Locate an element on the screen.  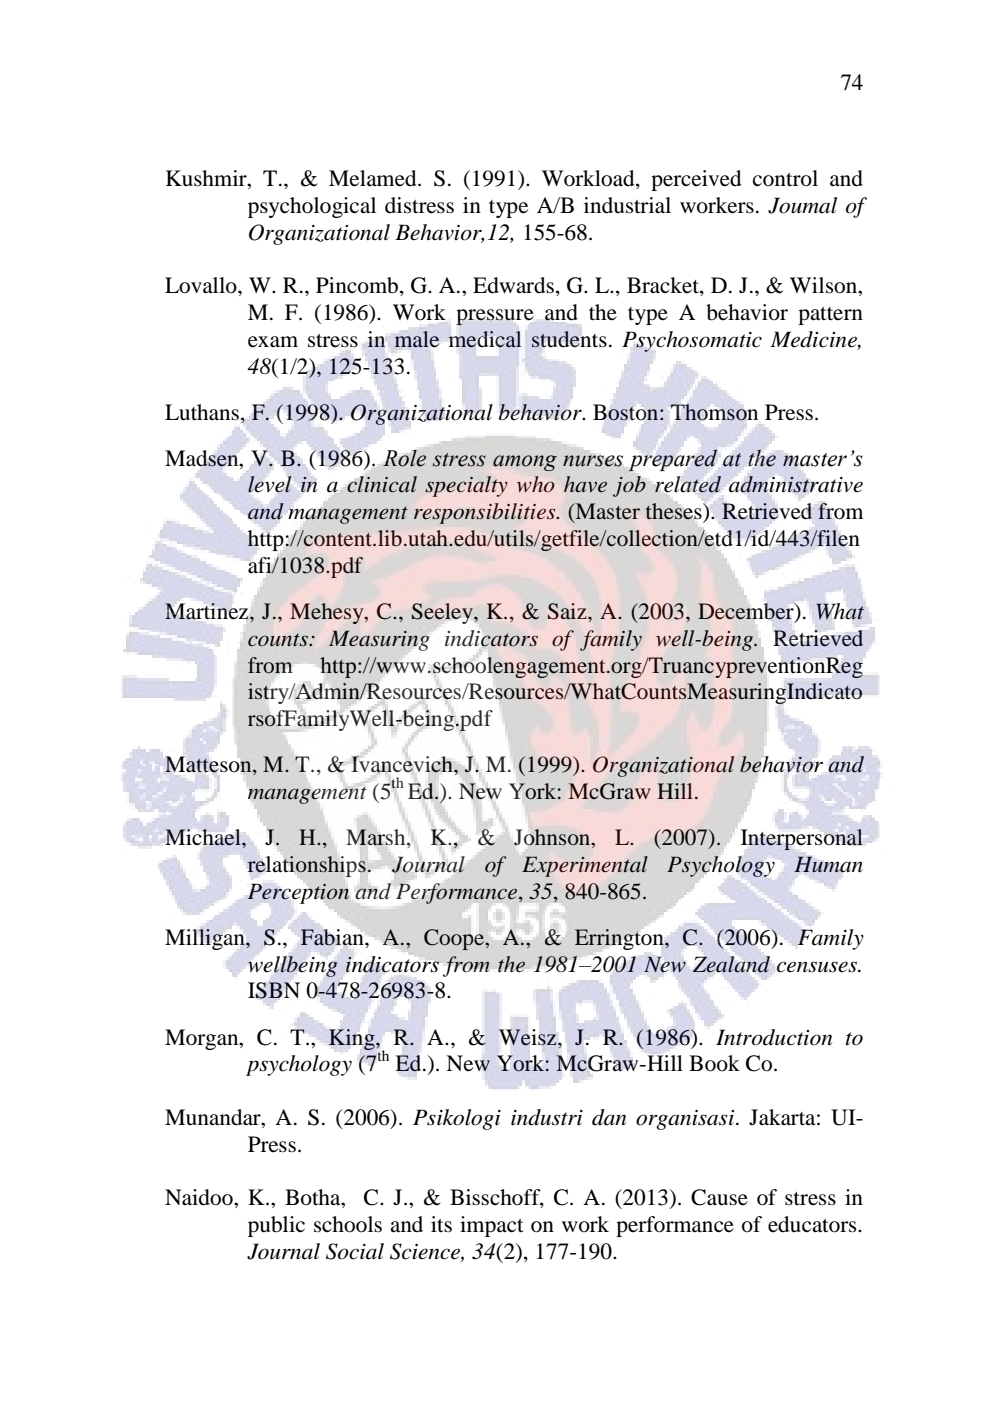
Johnson is located at coordinates (553, 838).
